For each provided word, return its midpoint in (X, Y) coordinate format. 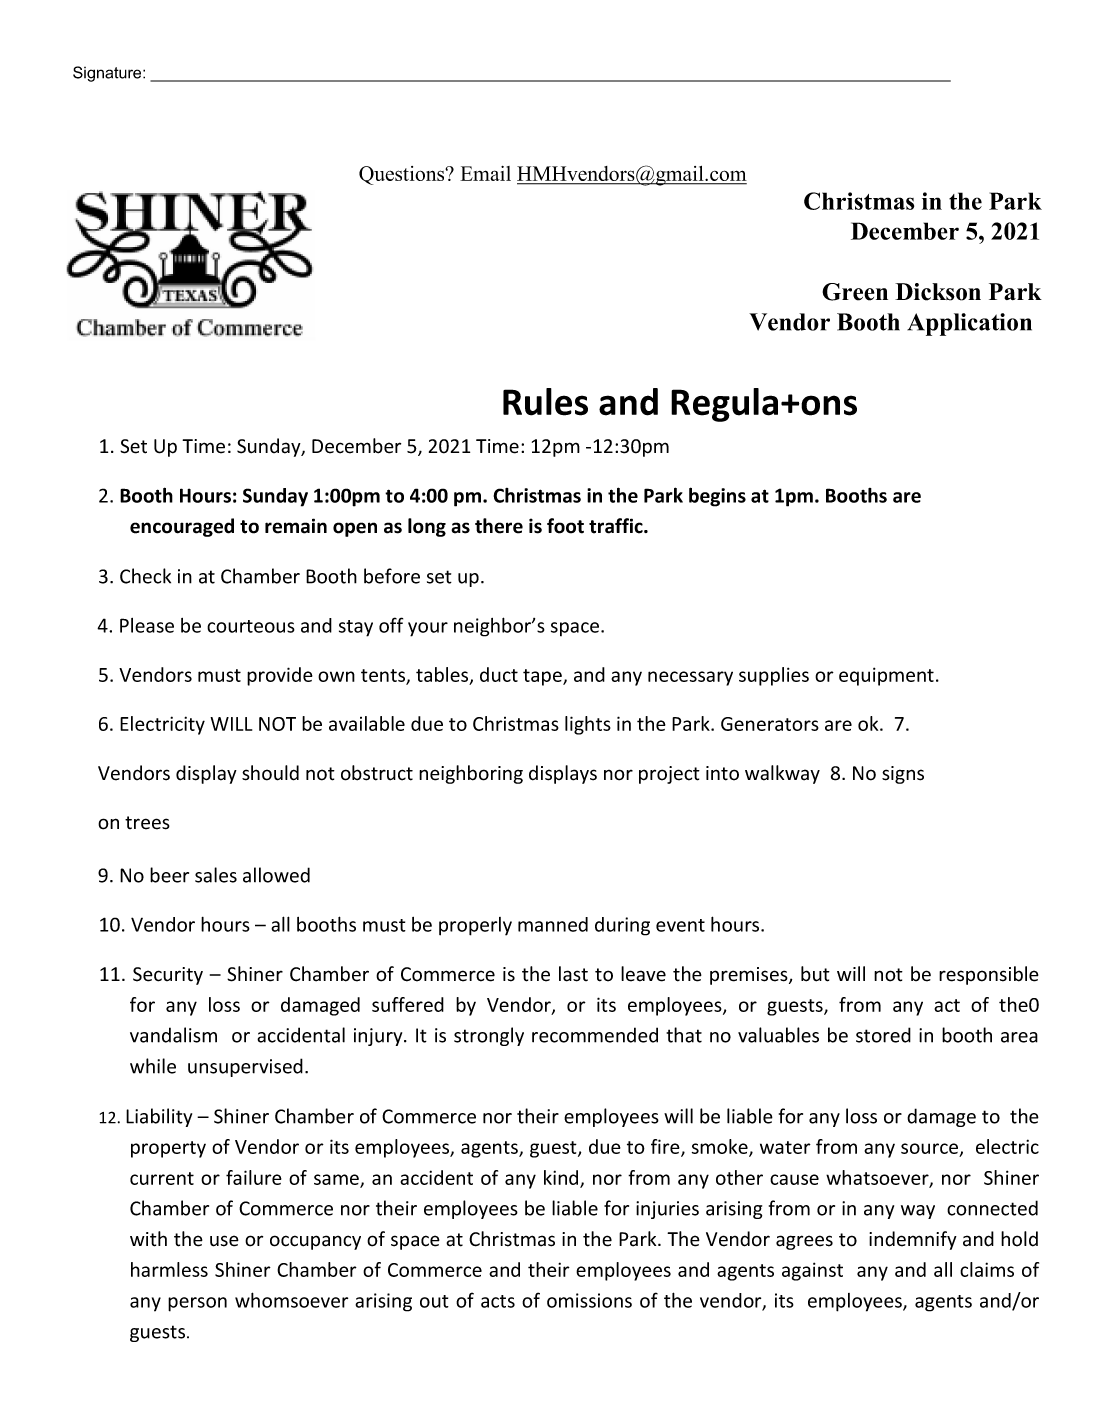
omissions (589, 1300)
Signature (108, 74)
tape (543, 677)
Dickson (938, 292)
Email (485, 173)
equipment (886, 676)
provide (280, 676)
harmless (169, 1269)
